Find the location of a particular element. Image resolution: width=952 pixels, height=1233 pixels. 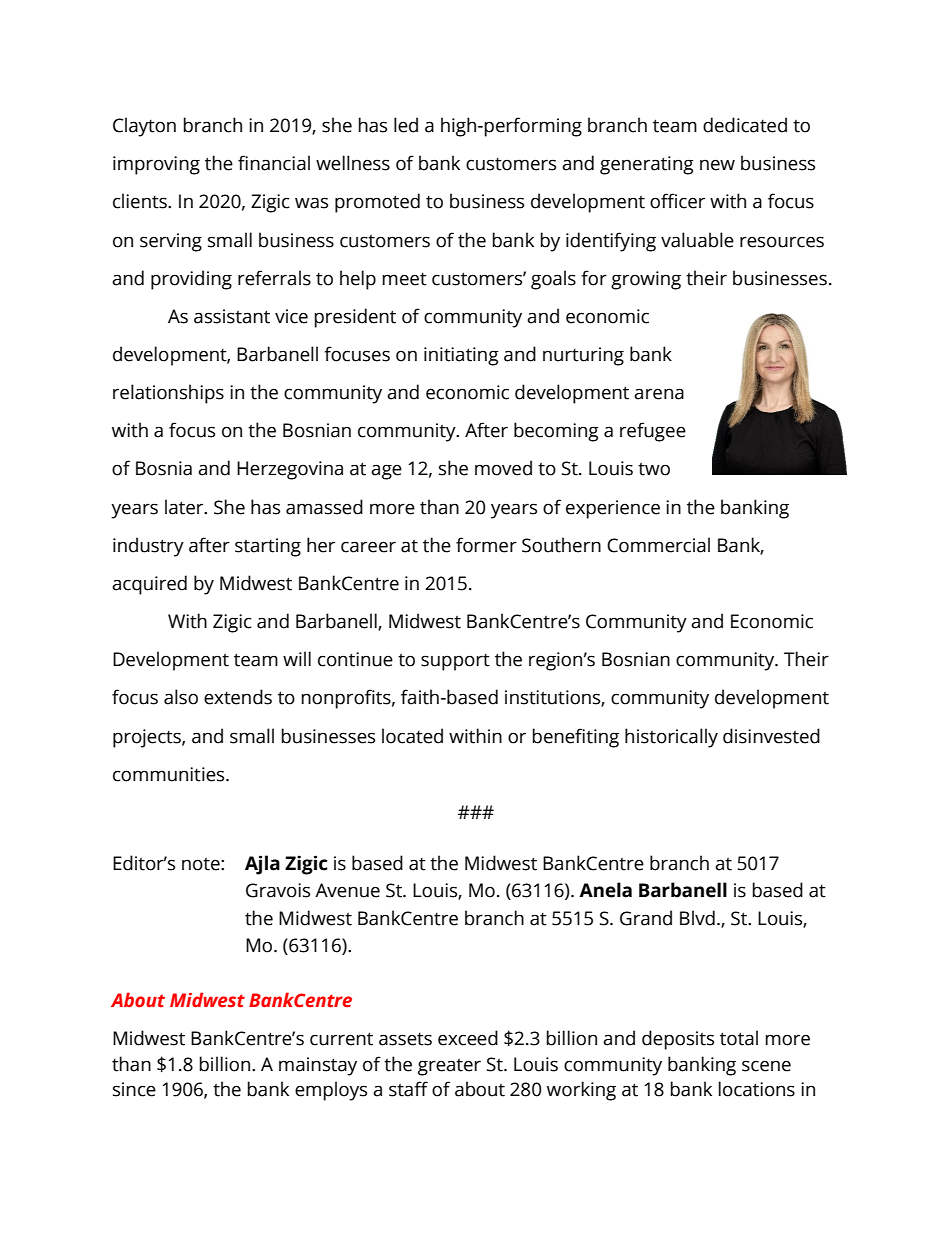

new is located at coordinates (717, 165).
